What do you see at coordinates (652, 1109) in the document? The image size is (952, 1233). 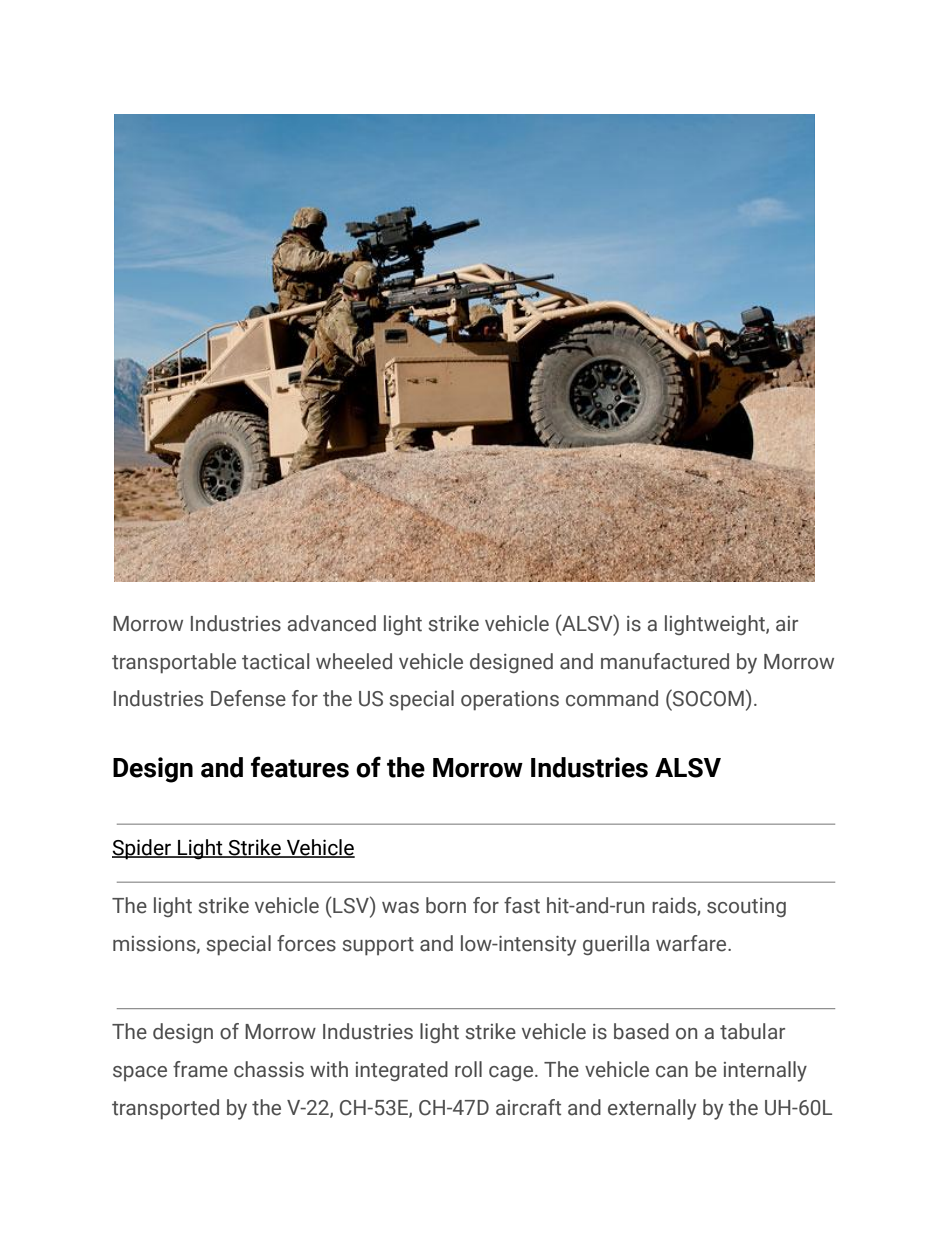 I see `externally` at bounding box center [652, 1109].
